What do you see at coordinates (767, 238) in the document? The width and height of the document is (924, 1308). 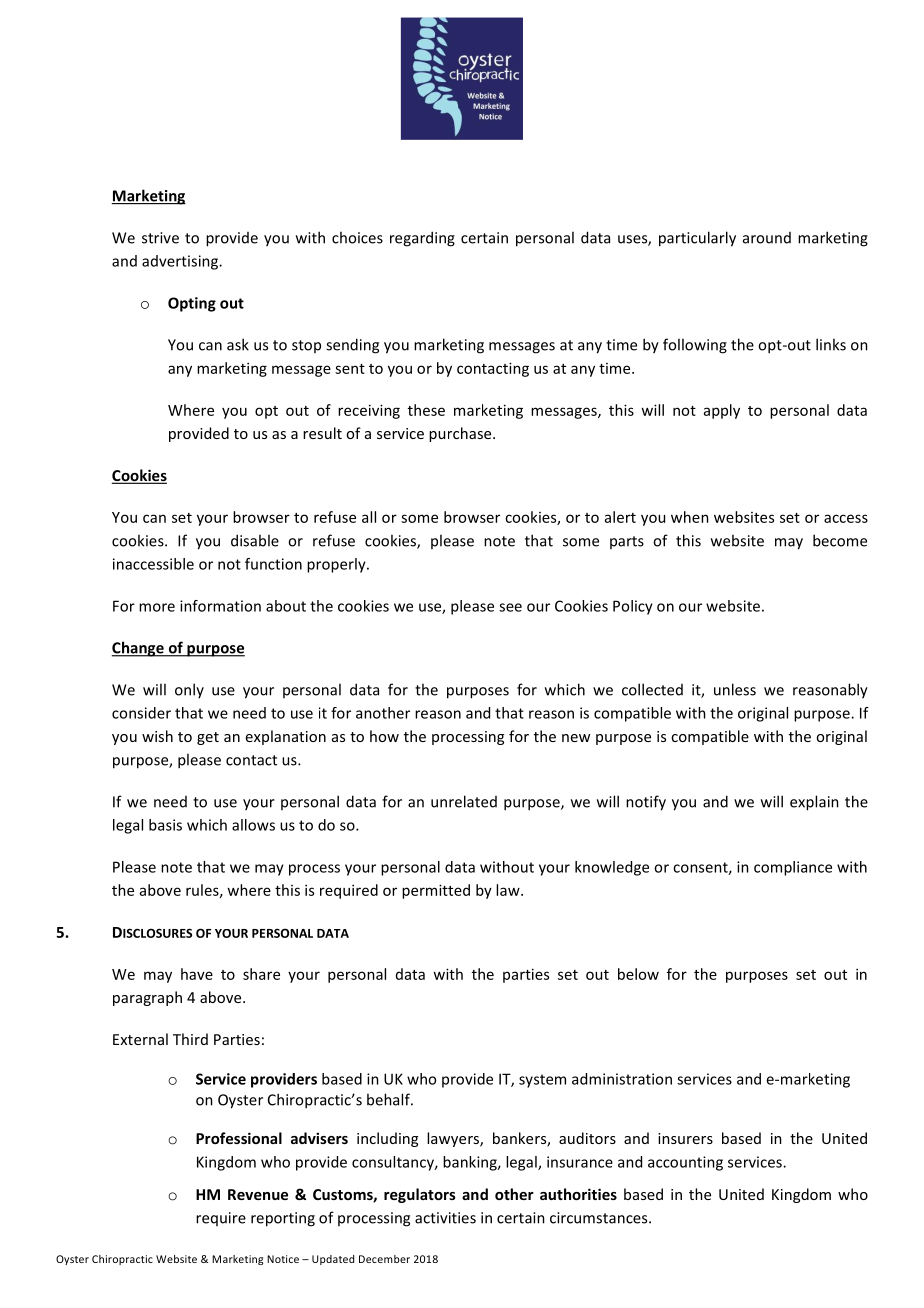 I see `around` at bounding box center [767, 238].
